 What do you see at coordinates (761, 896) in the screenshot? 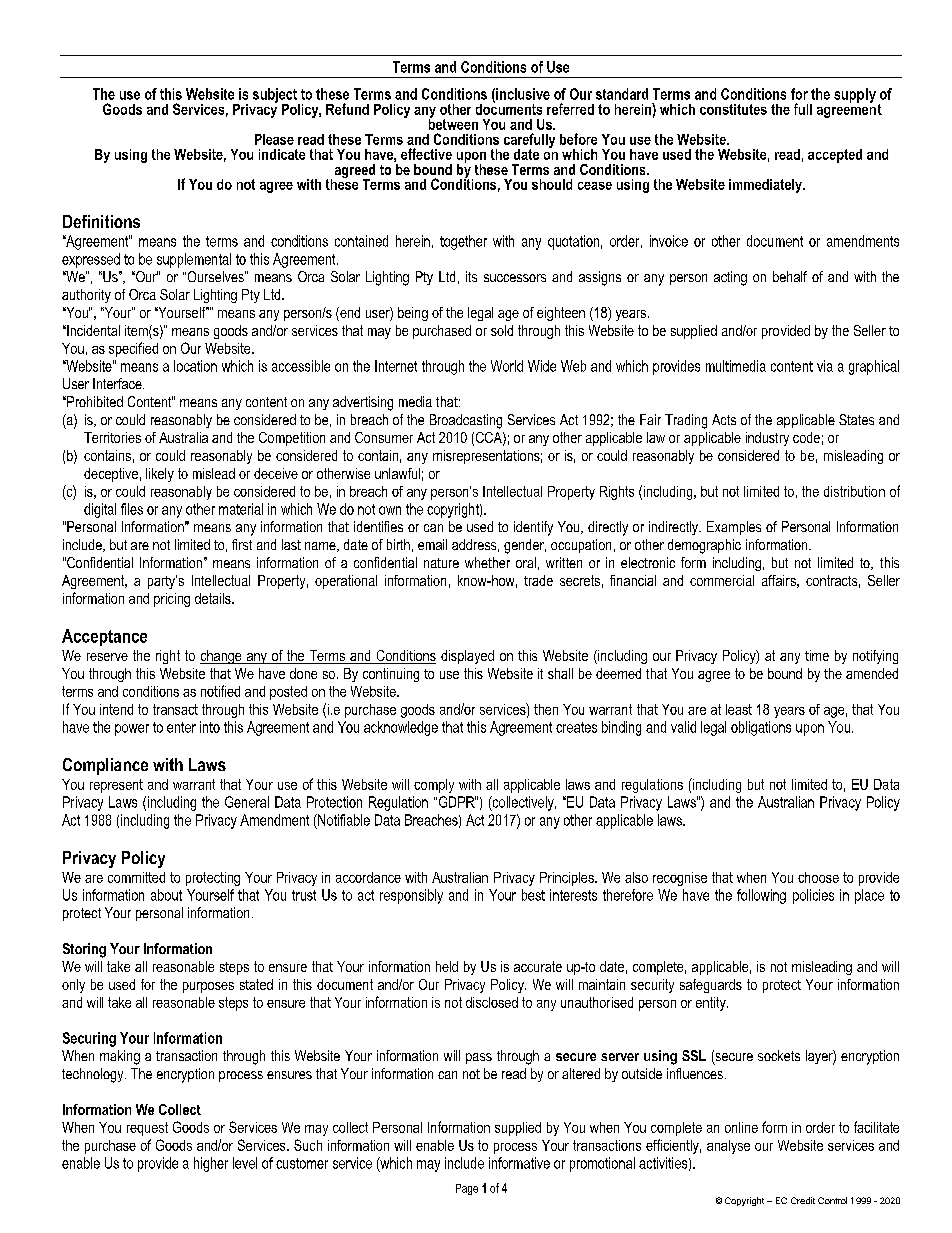
I see `following` at bounding box center [761, 896].
